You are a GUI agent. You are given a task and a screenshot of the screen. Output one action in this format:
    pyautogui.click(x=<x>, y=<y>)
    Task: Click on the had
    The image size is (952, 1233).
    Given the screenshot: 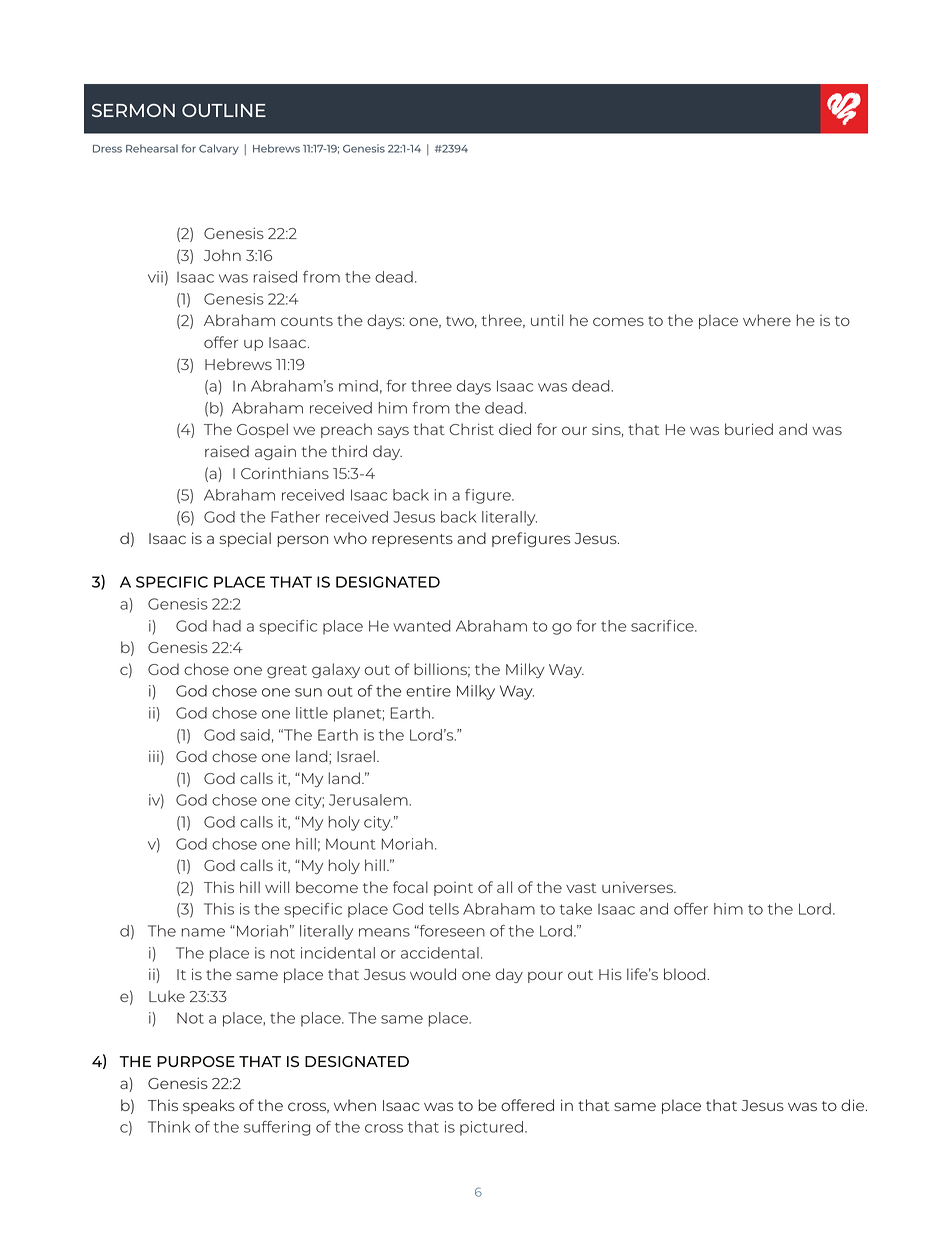 What is the action you would take?
    pyautogui.click(x=227, y=626)
